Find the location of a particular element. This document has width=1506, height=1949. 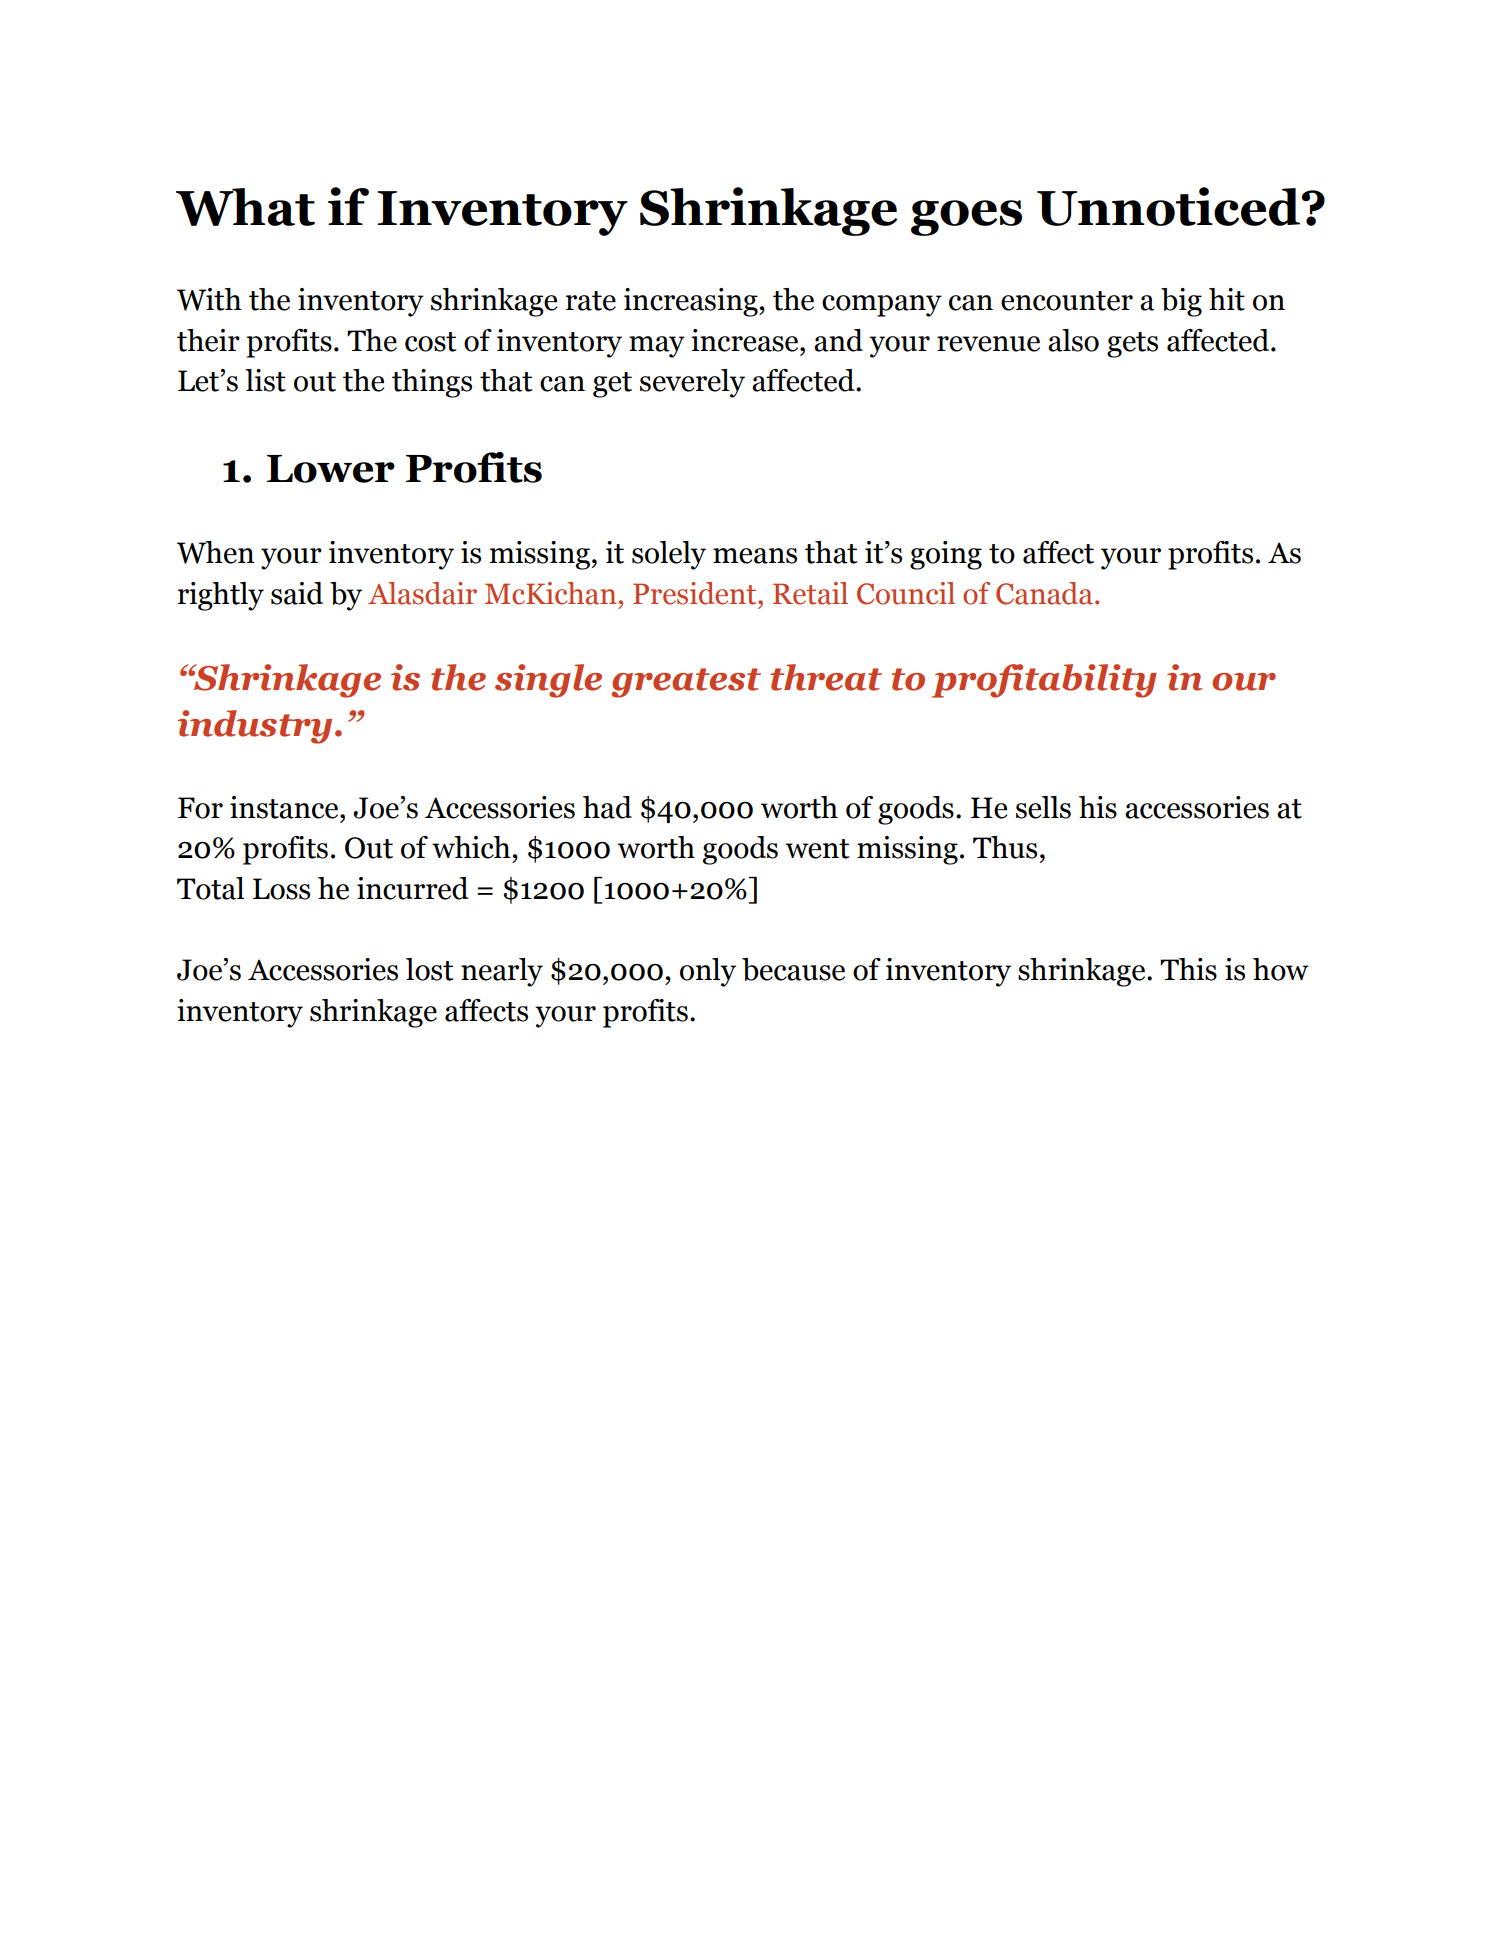

going is located at coordinates (946, 555).
